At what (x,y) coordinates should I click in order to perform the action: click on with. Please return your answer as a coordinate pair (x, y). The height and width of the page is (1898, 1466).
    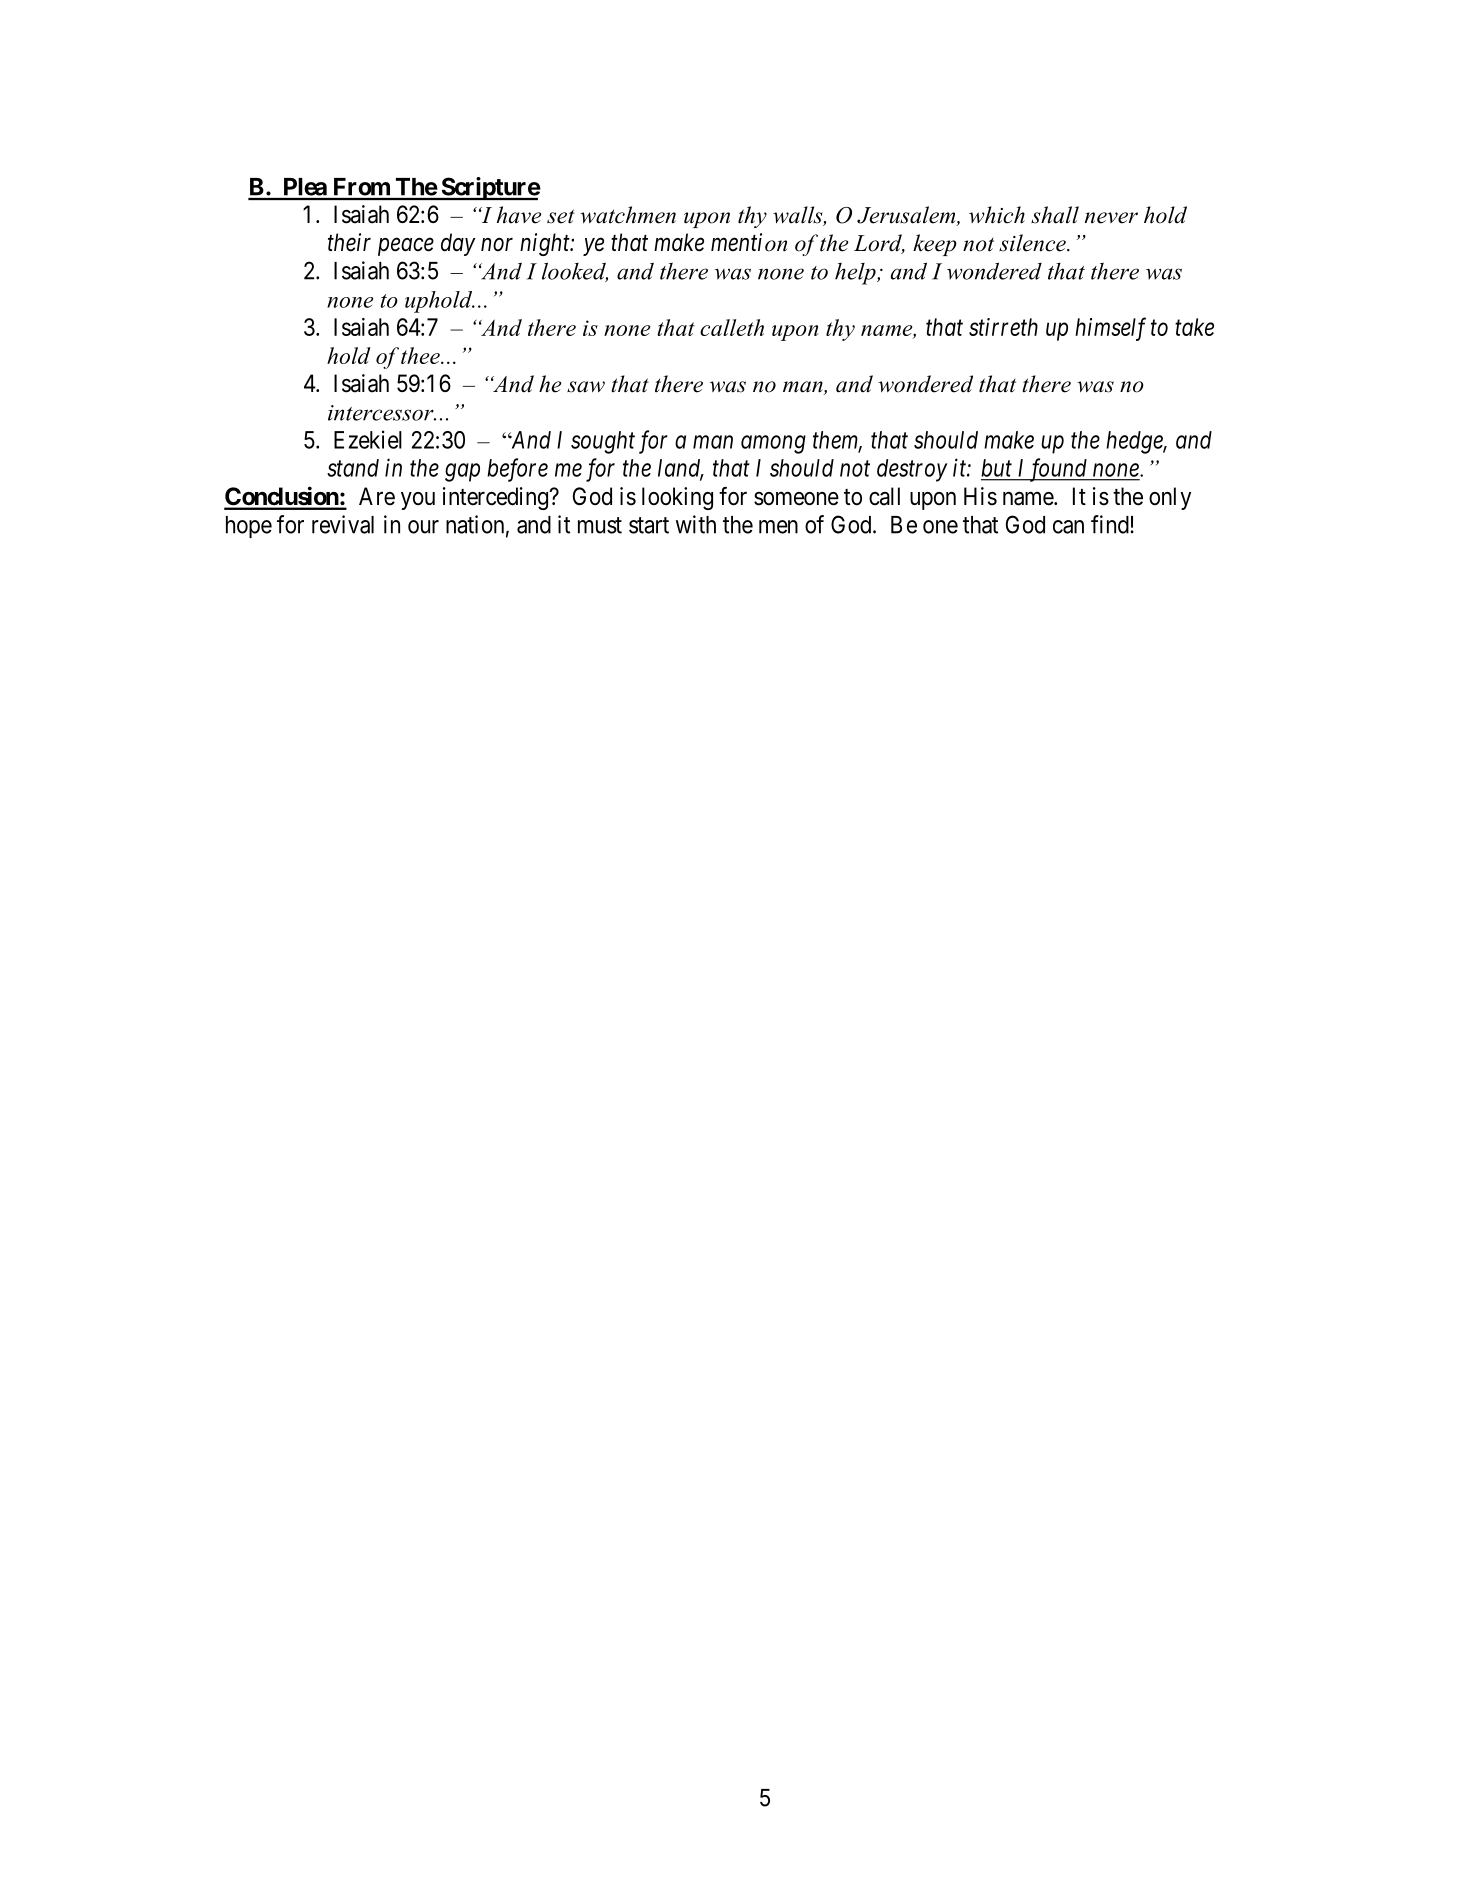
    Looking at the image, I should click on (696, 524).
